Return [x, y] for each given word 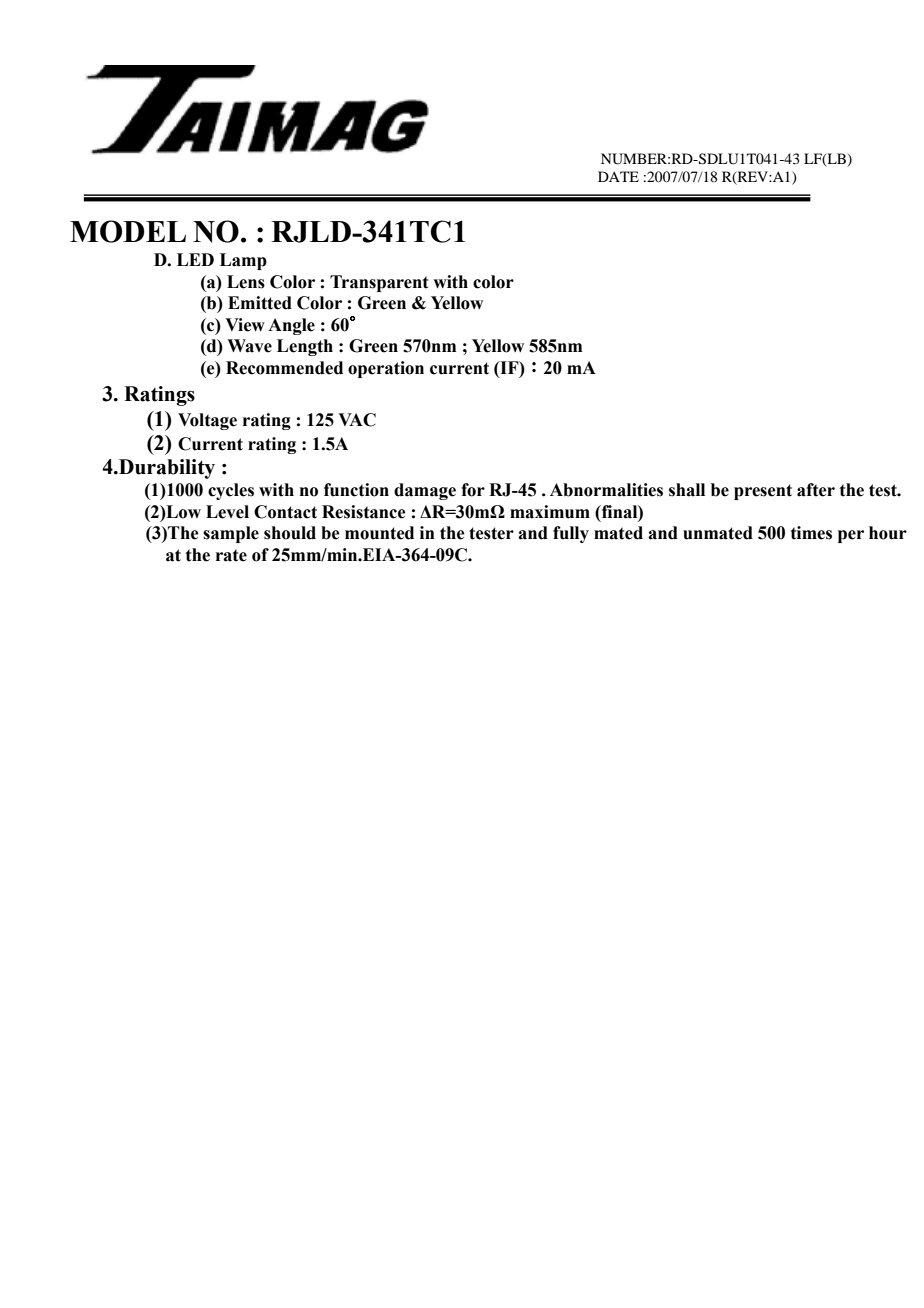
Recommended [284, 368]
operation [386, 369]
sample [231, 534]
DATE [618, 176]
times [811, 533]
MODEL [128, 231]
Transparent [379, 283]
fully [571, 534]
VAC [357, 420]
